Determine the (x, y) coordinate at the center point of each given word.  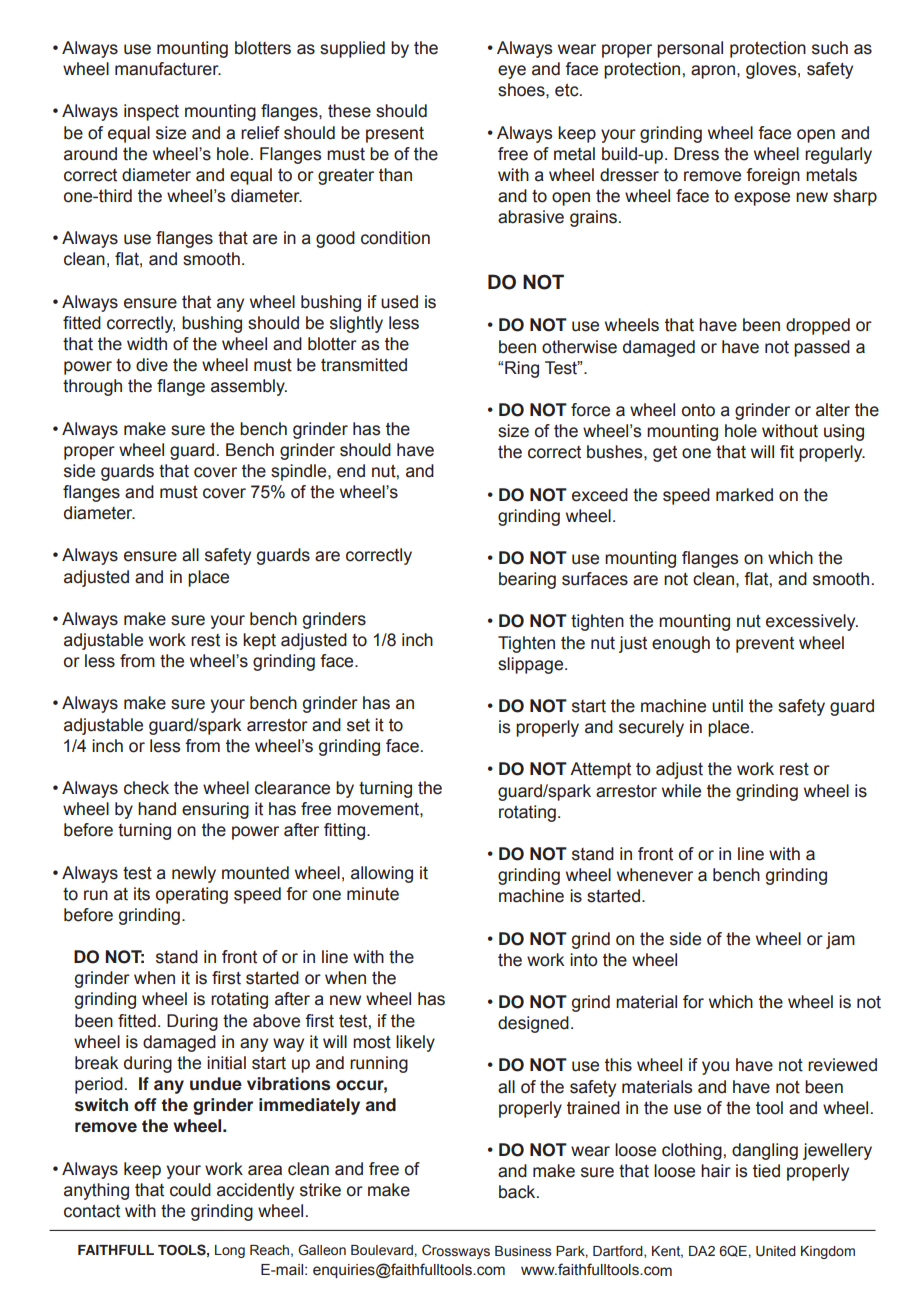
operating (192, 895)
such (830, 48)
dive (152, 365)
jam (840, 940)
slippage (532, 665)
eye (512, 72)
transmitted (364, 365)
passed (822, 348)
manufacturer (168, 69)
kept (259, 641)
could (190, 1190)
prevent (765, 645)
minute (373, 894)
